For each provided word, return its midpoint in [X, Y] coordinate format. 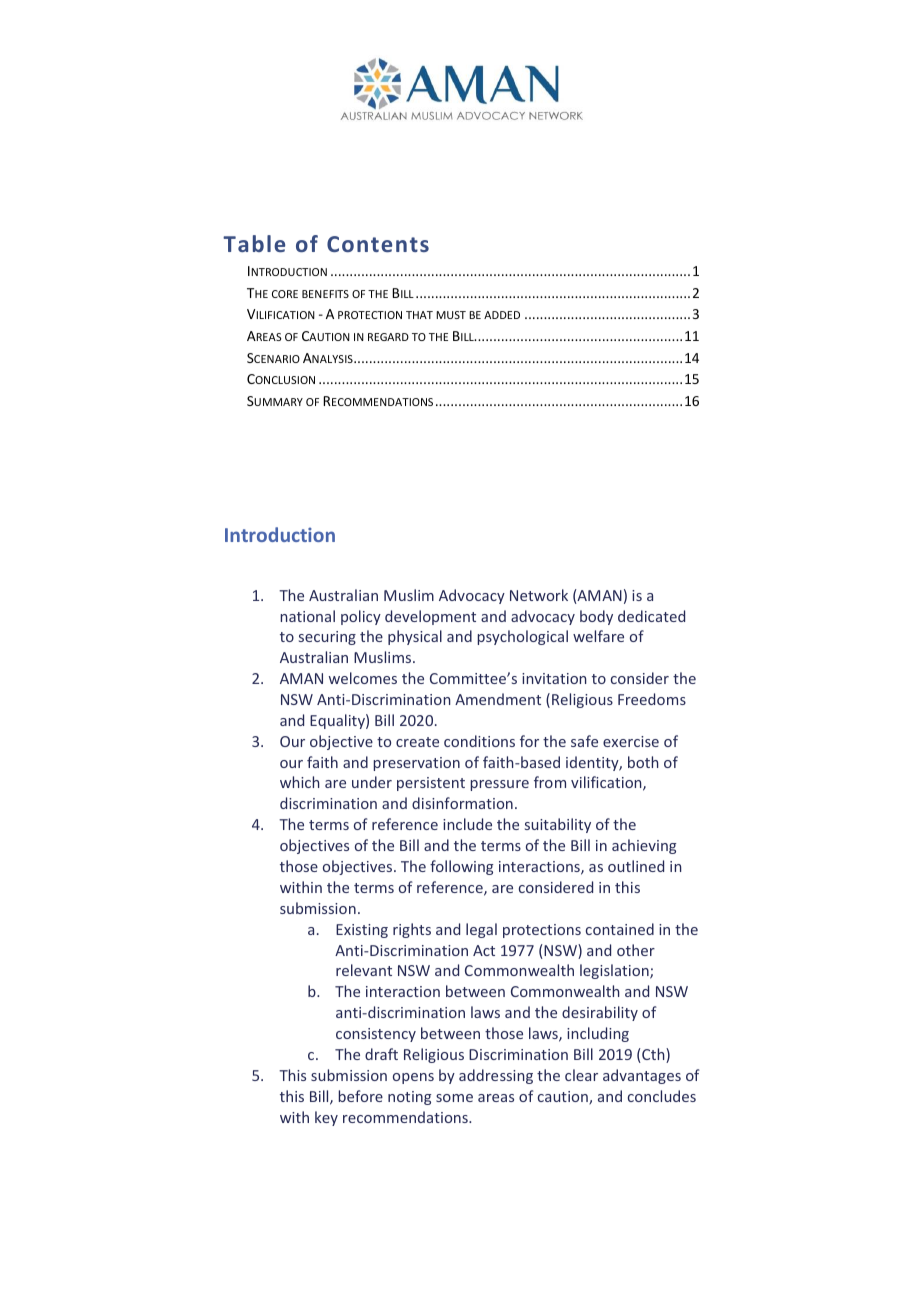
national [308, 616]
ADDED [502, 315]
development [430, 617]
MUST [451, 315]
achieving [644, 846]
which [299, 782]
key [326, 1118]
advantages [642, 1076]
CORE [285, 294]
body [596, 617]
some [454, 1098]
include [467, 824]
